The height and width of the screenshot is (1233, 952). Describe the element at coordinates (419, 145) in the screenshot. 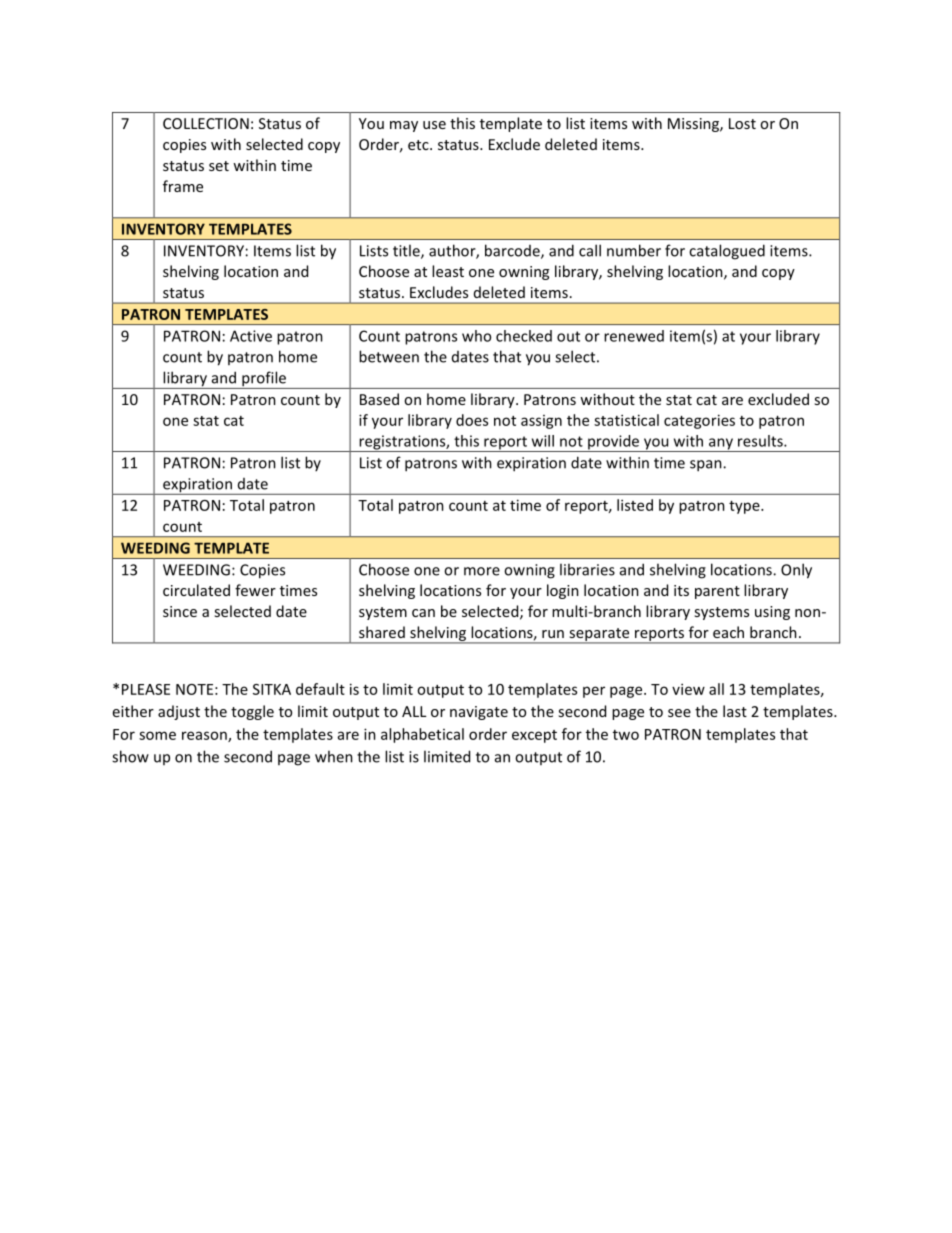

I see `etc` at that location.
